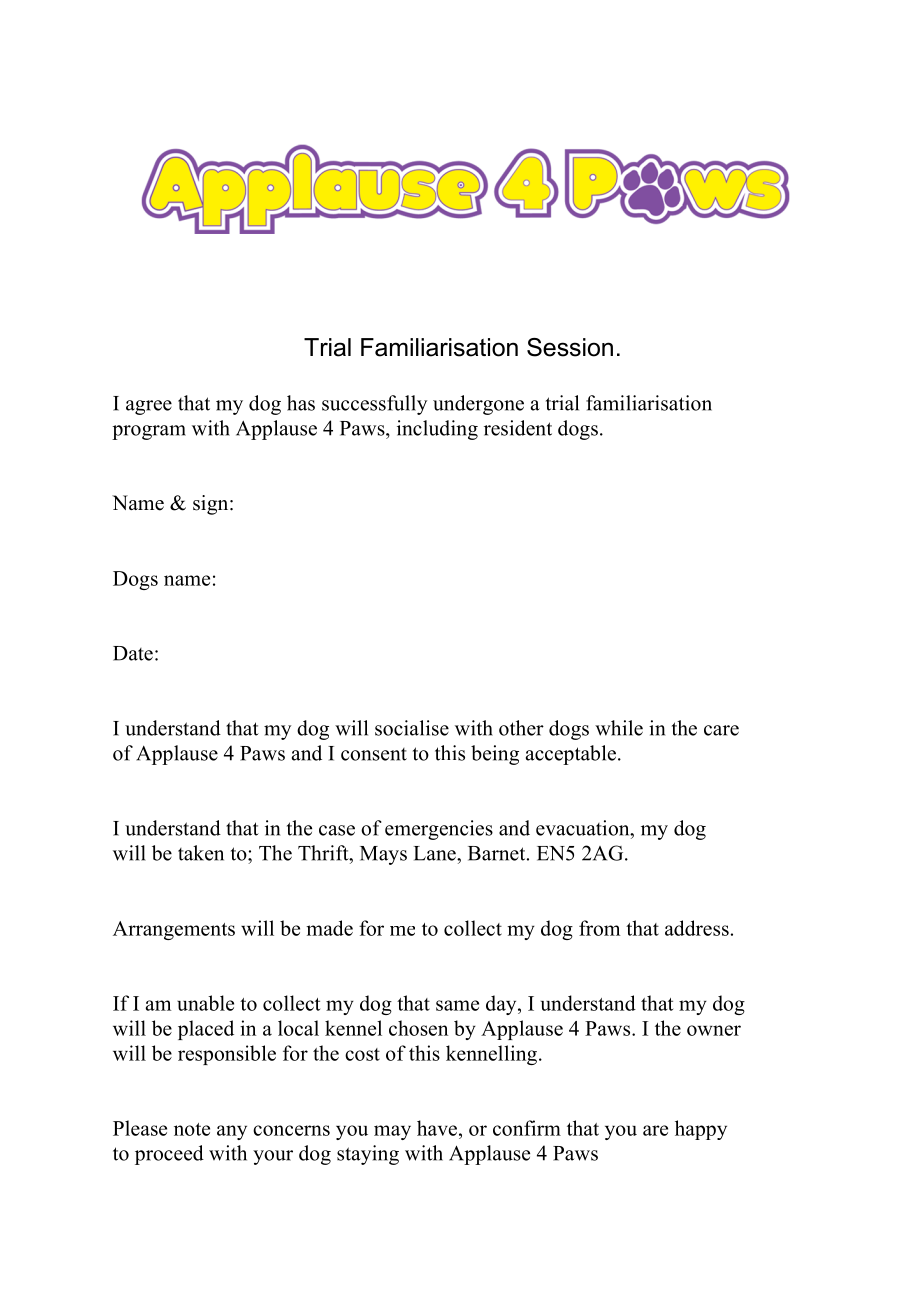  Describe the element at coordinates (438, 1128) in the screenshot. I see `have` at that location.
